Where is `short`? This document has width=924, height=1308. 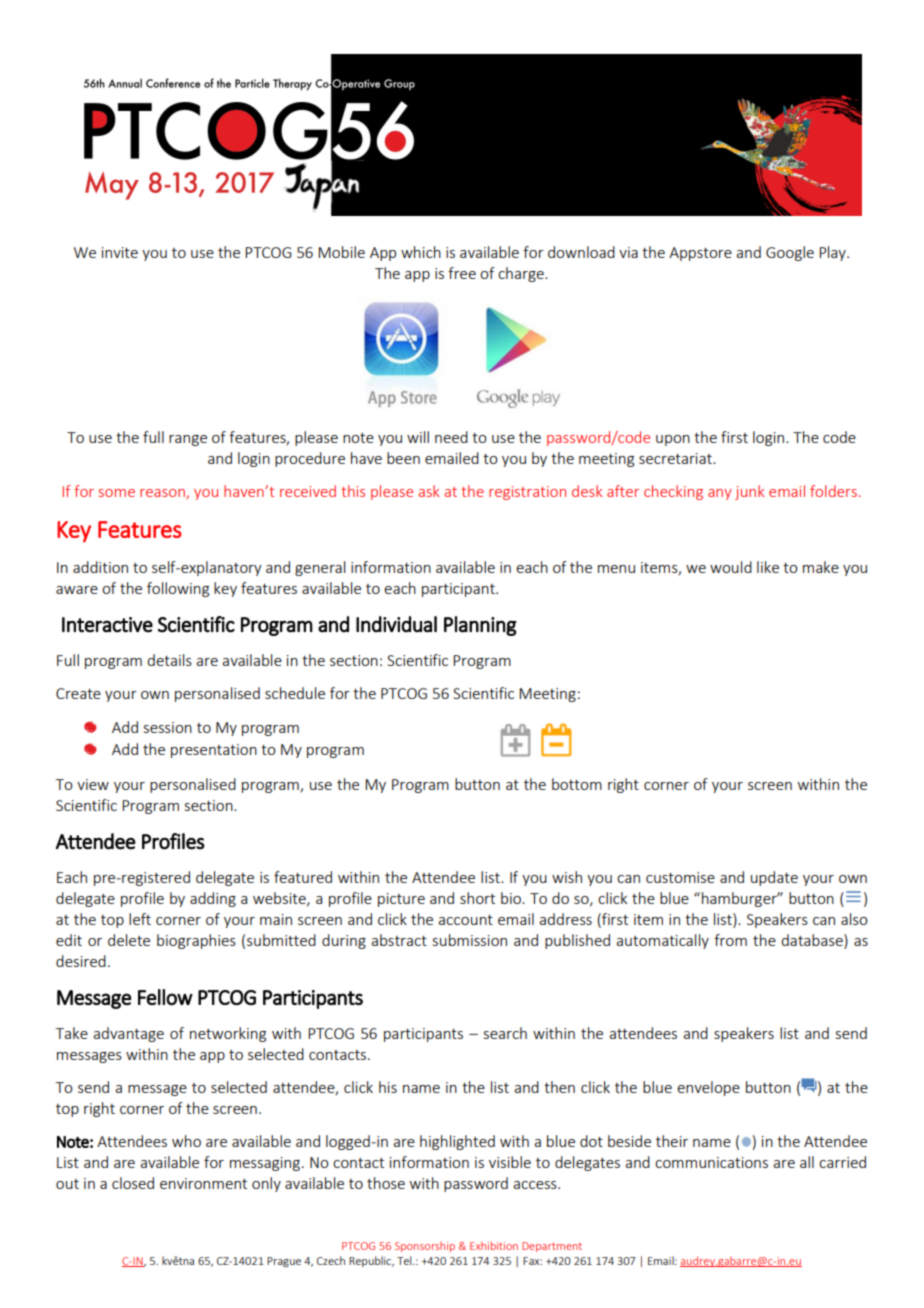 short is located at coordinates (477, 898).
